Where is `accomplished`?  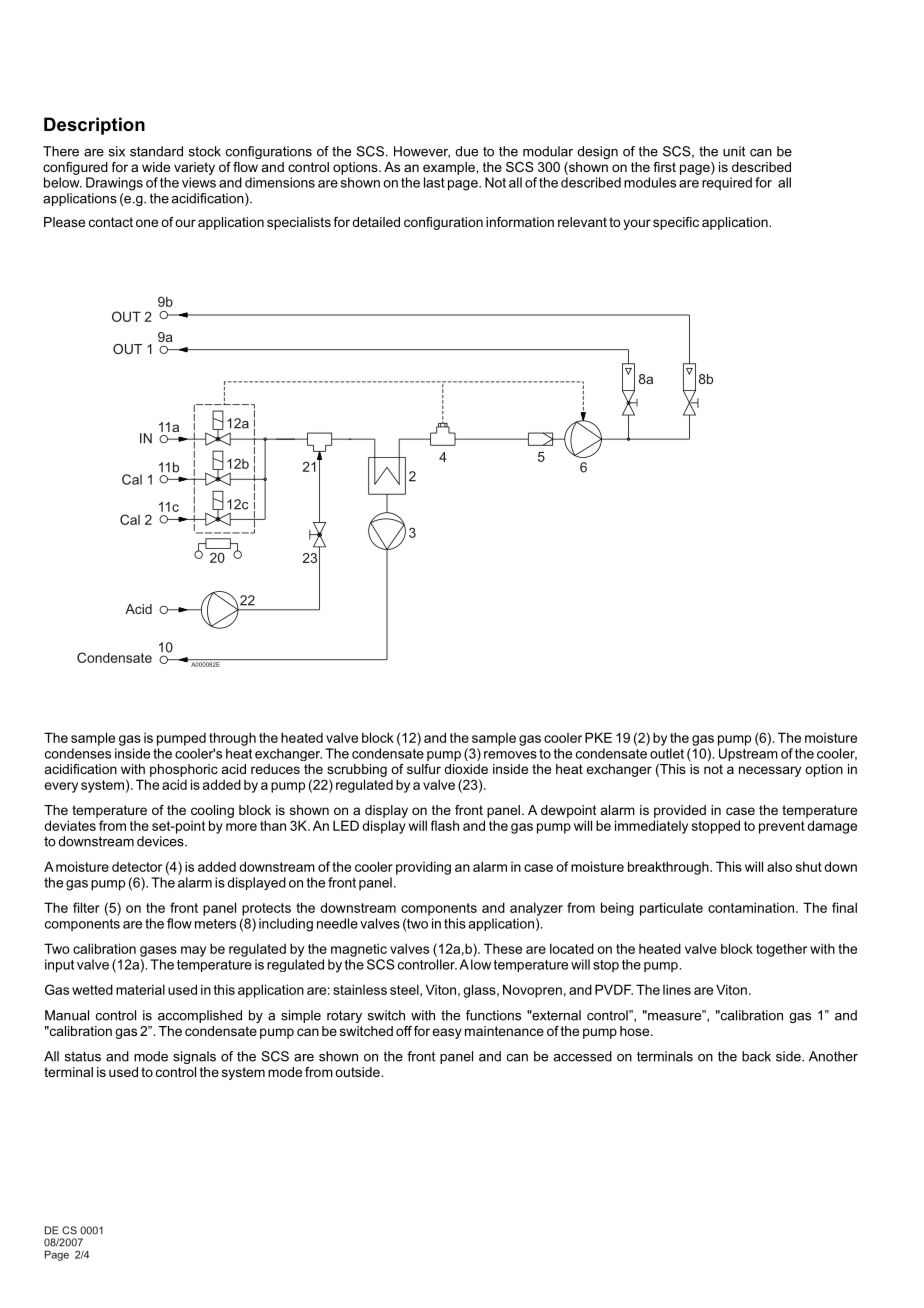 accomplished is located at coordinates (200, 1016).
